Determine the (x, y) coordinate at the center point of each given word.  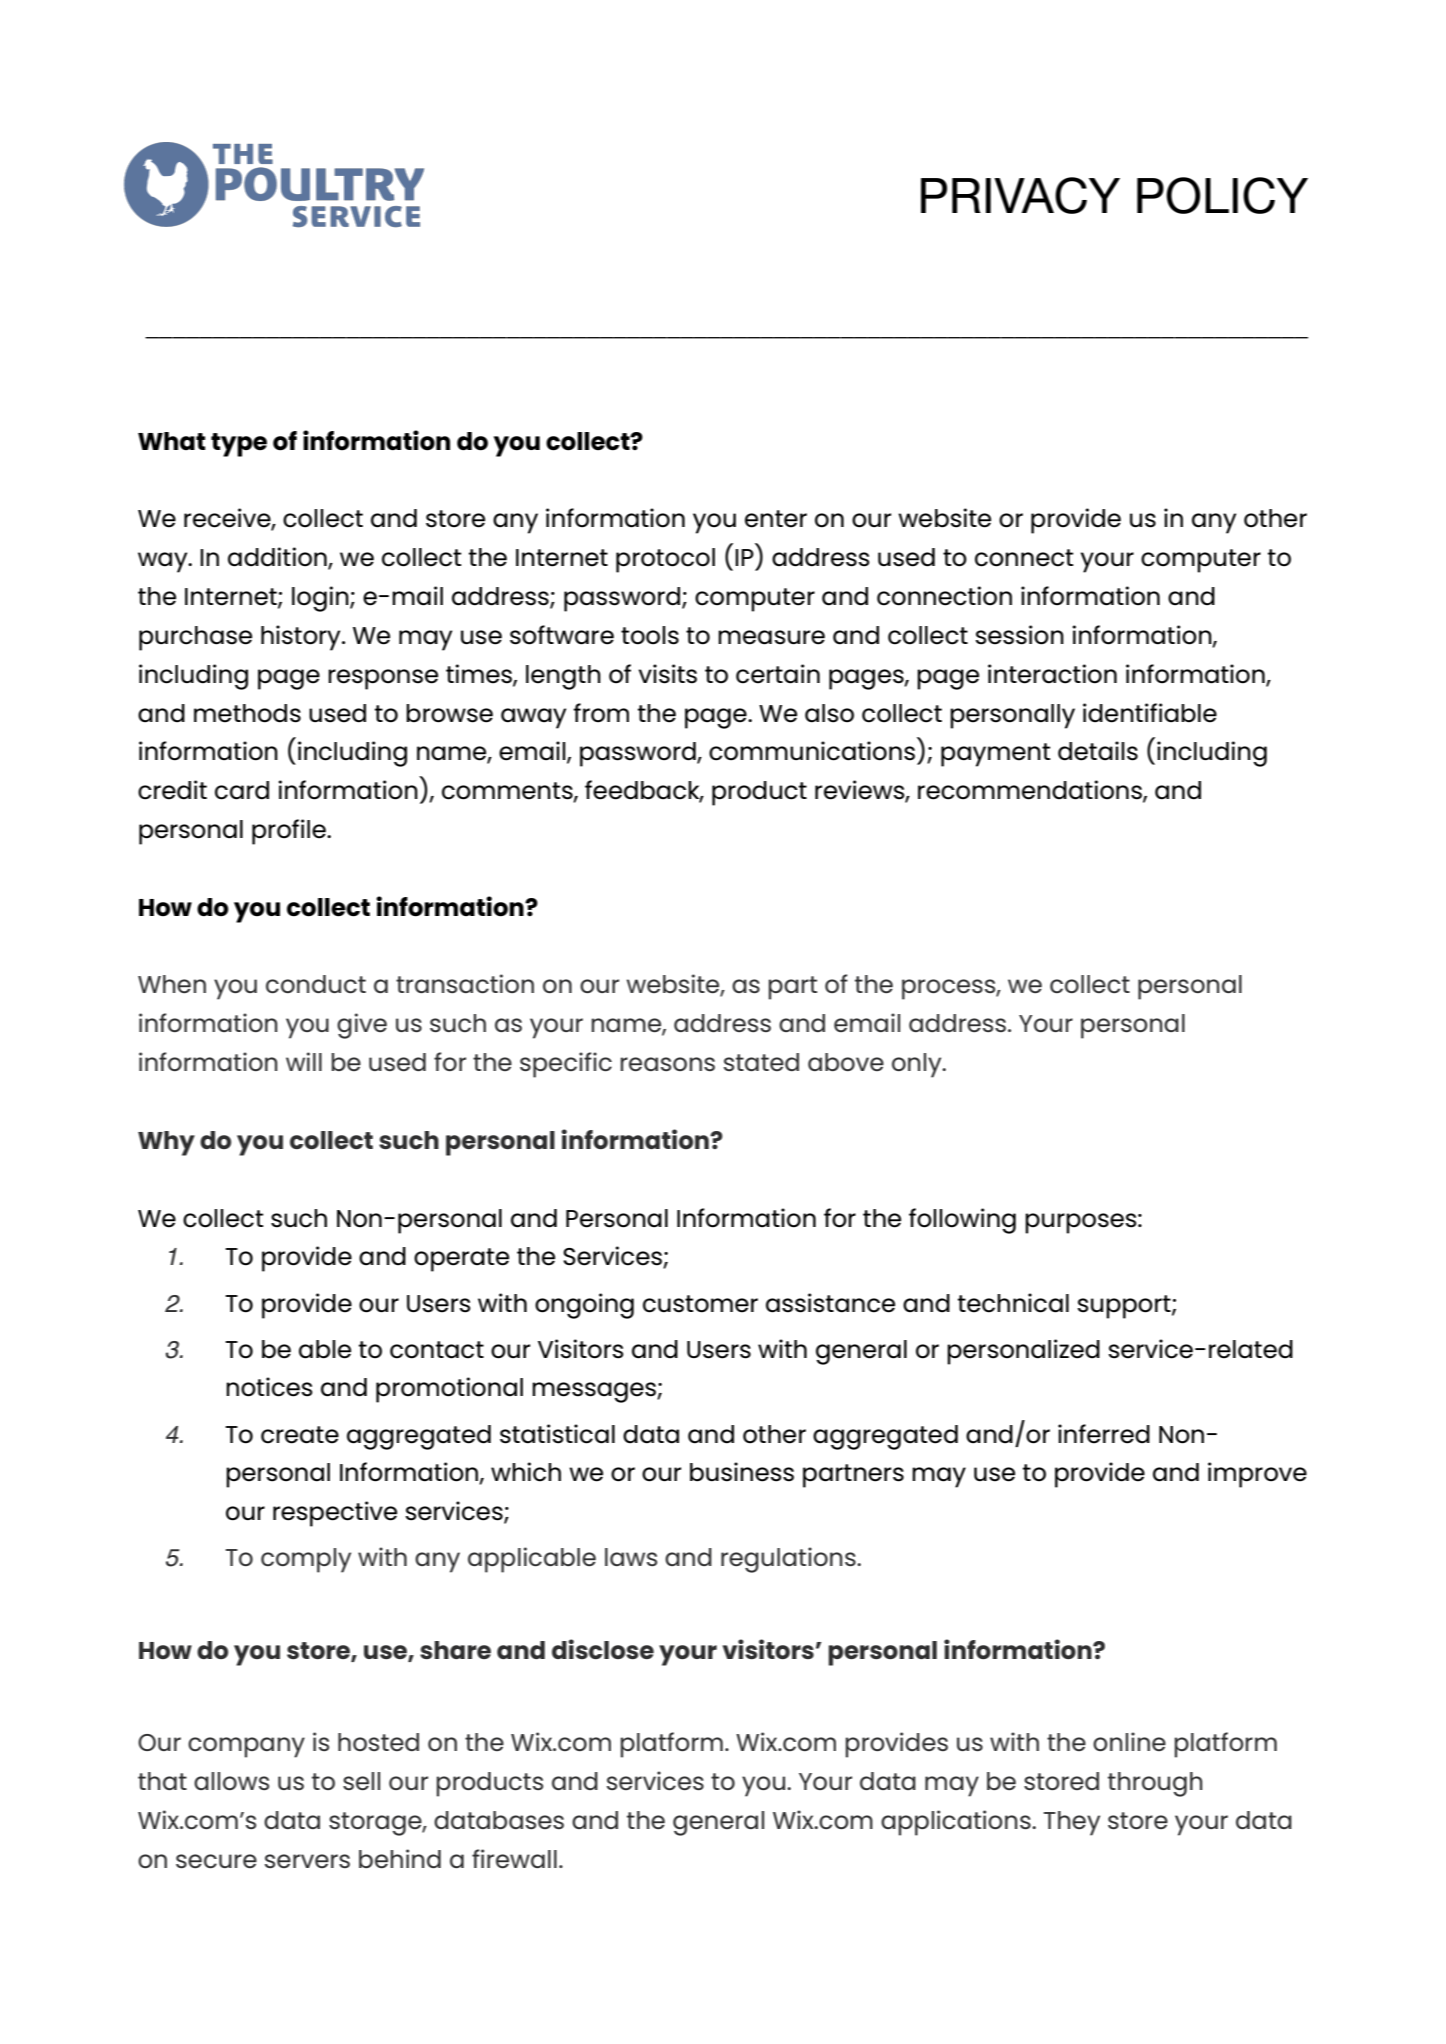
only (918, 1065)
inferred (1104, 1434)
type (239, 445)
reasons (667, 1064)
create (300, 1435)
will (304, 1061)
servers (307, 1861)
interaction (1052, 674)
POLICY (1222, 195)
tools (650, 635)
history (302, 638)
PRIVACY (1020, 195)
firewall (514, 1858)
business (742, 1472)
